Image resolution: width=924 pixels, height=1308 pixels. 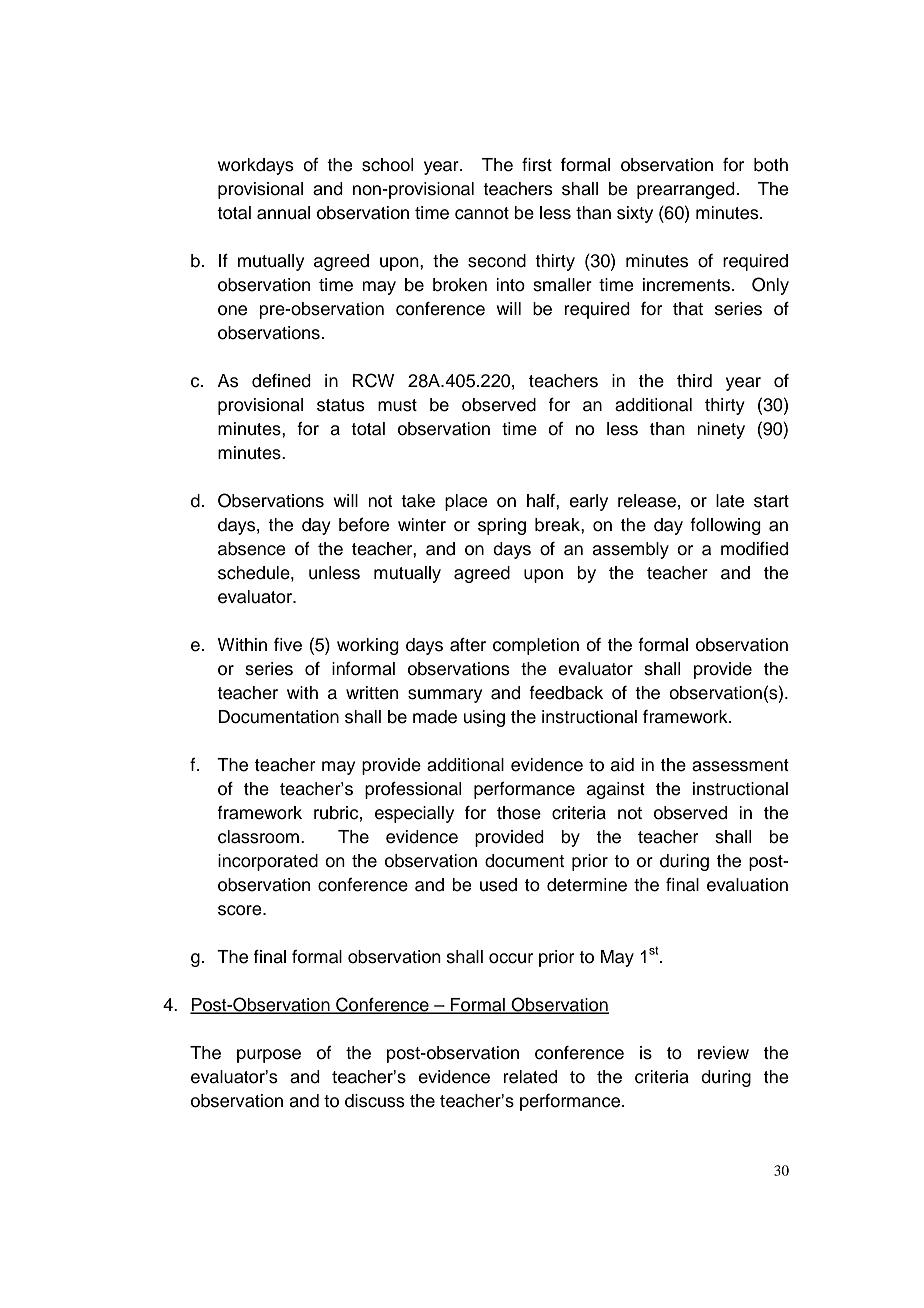 I want to click on five, so click(x=288, y=645).
